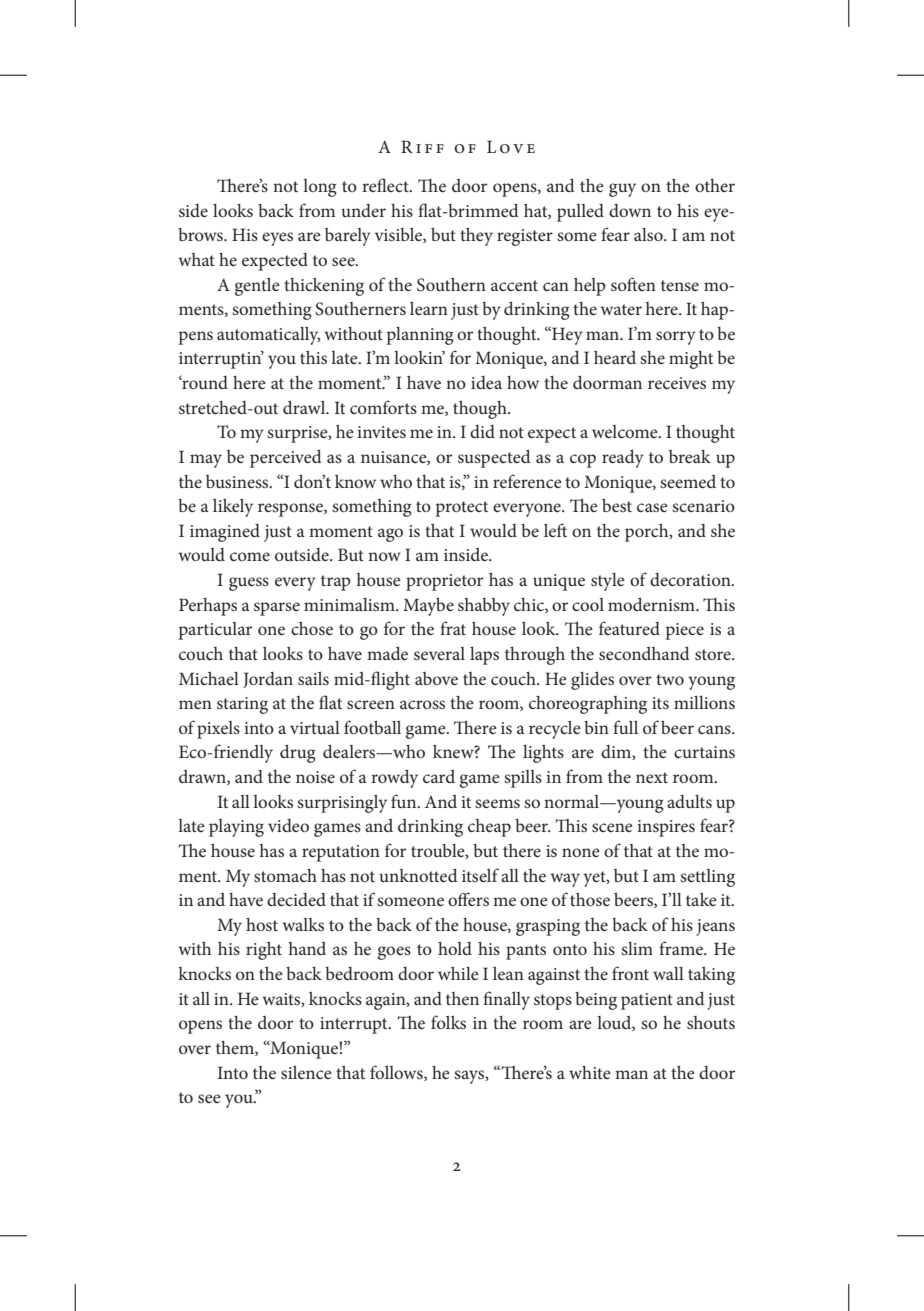 The height and width of the screenshot is (1311, 924). What do you see at coordinates (306, 1072) in the screenshot?
I see `silence` at bounding box center [306, 1072].
